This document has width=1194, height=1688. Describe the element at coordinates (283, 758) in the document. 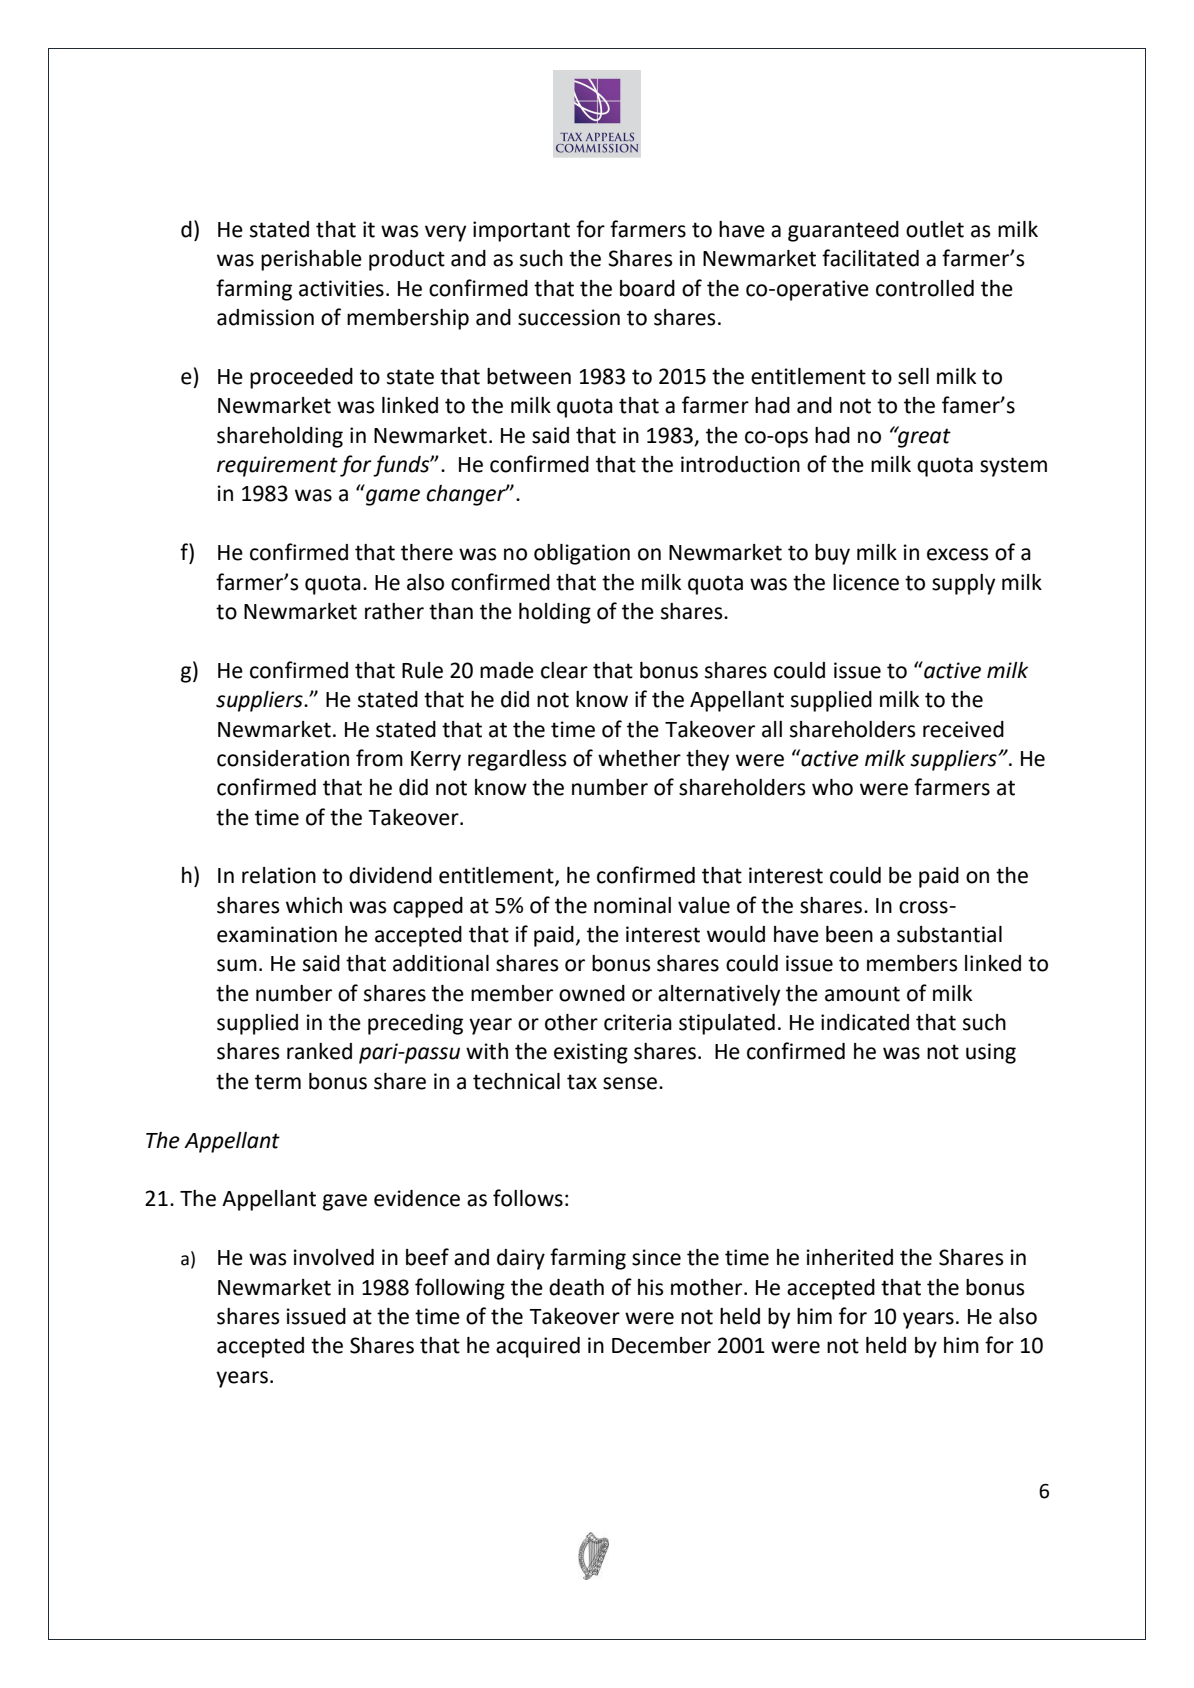

I see `consideration` at that location.
